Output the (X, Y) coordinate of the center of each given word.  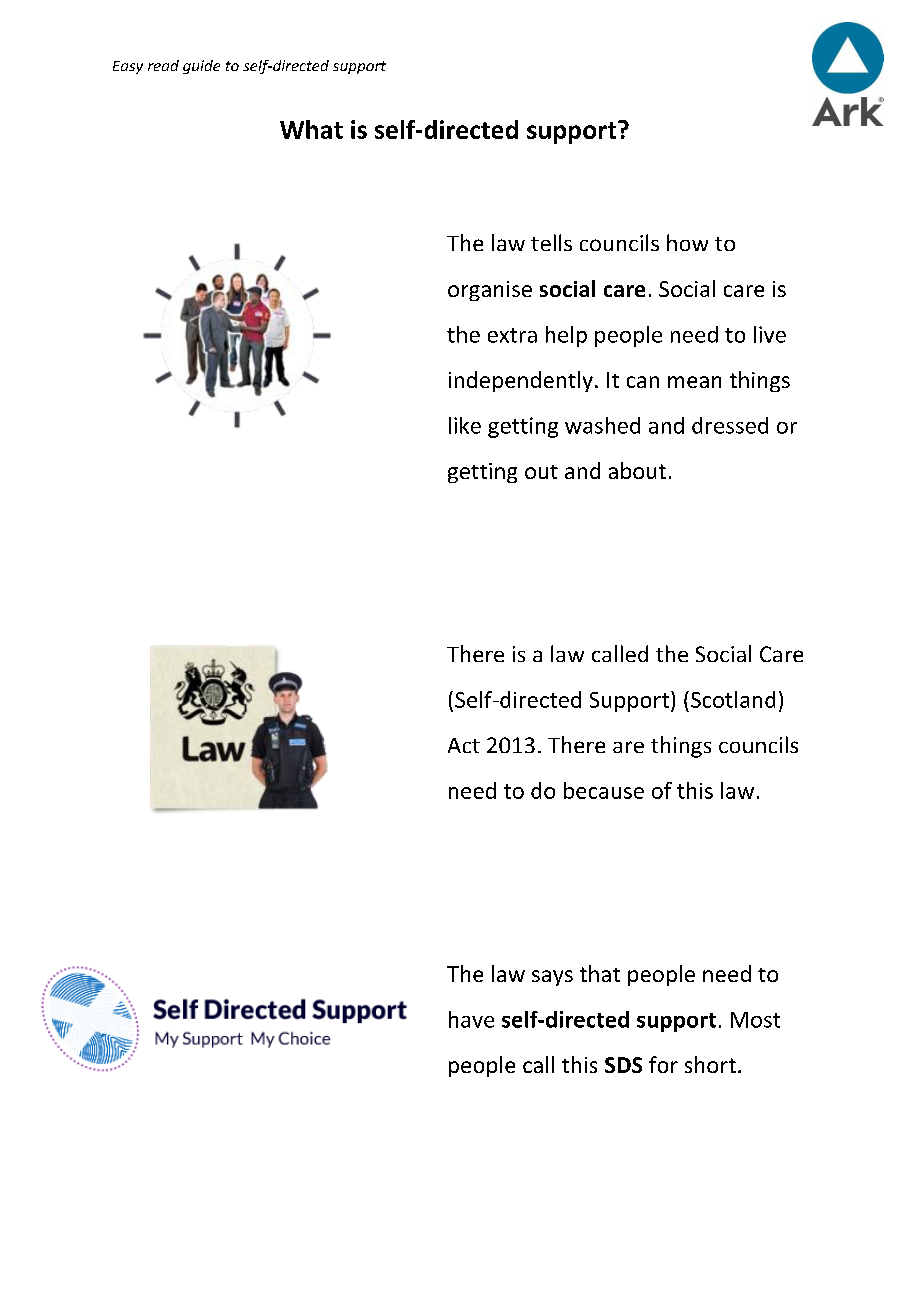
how (687, 242)
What (311, 129)
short (710, 1064)
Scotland (733, 699)
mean (694, 382)
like (465, 425)
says (552, 978)
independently (521, 381)
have (471, 1019)
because (604, 790)
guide (201, 67)
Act (464, 745)
